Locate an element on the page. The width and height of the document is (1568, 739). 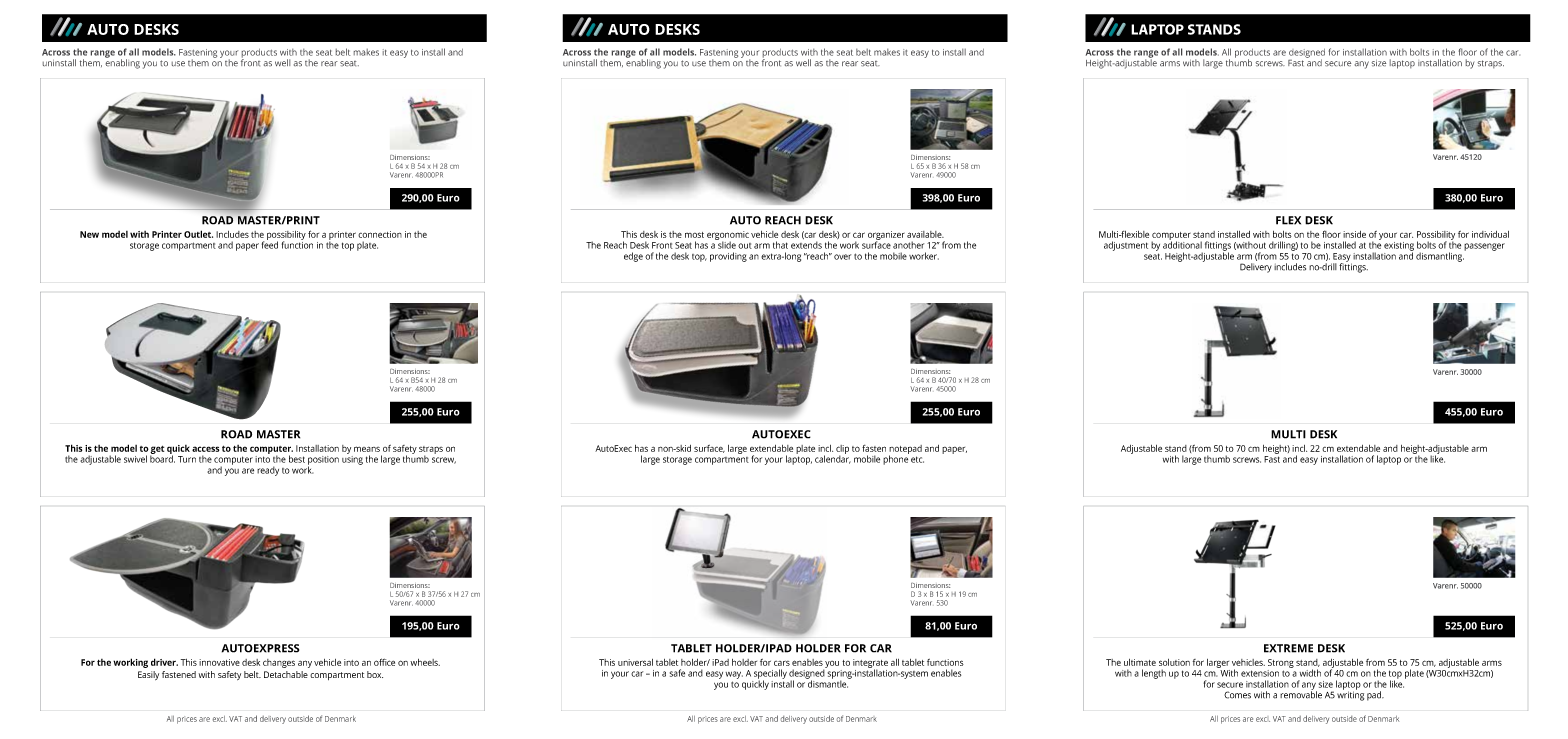
existing is located at coordinates (1399, 247).
